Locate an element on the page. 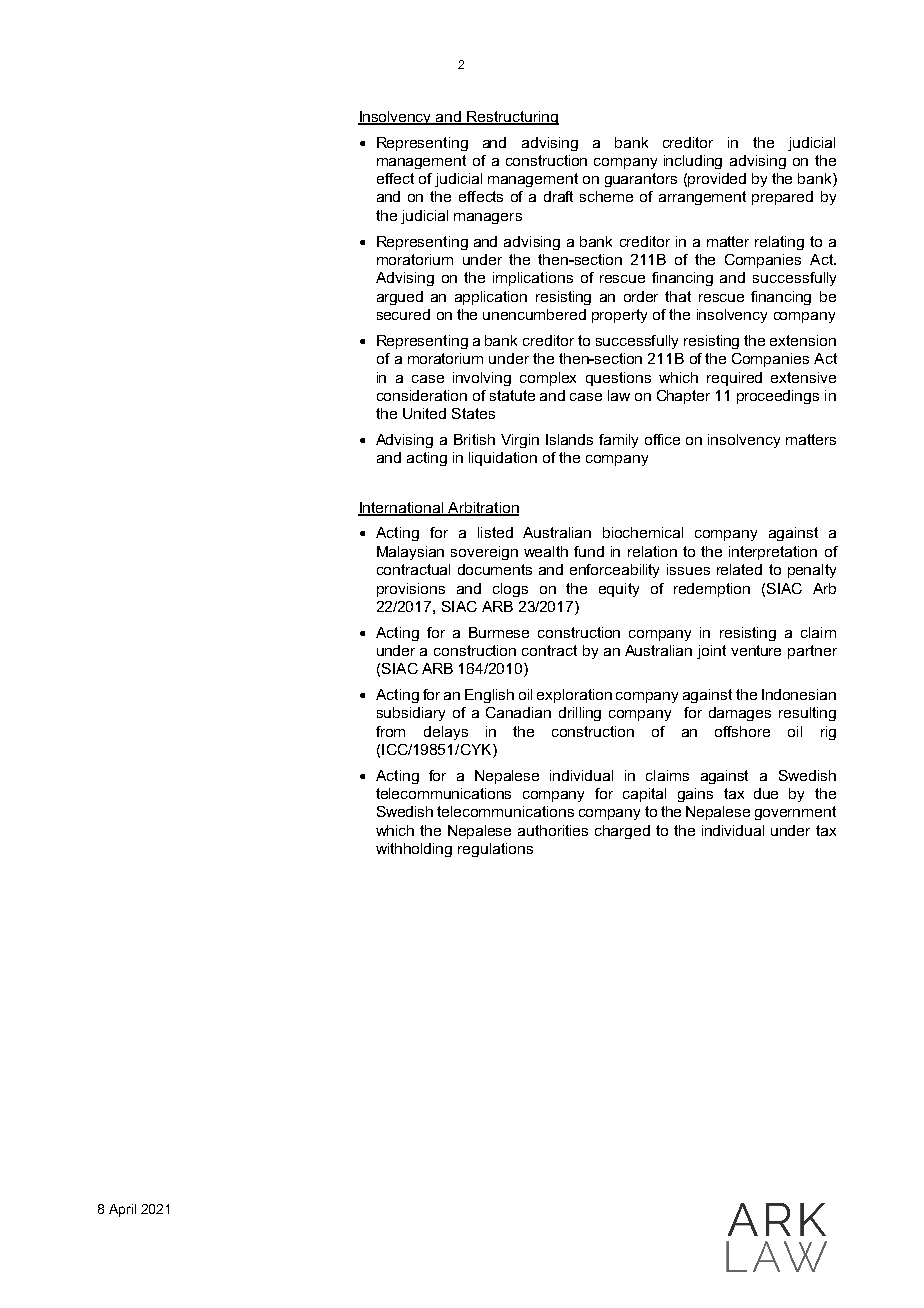 The image size is (924, 1308). venture is located at coordinates (756, 650).
